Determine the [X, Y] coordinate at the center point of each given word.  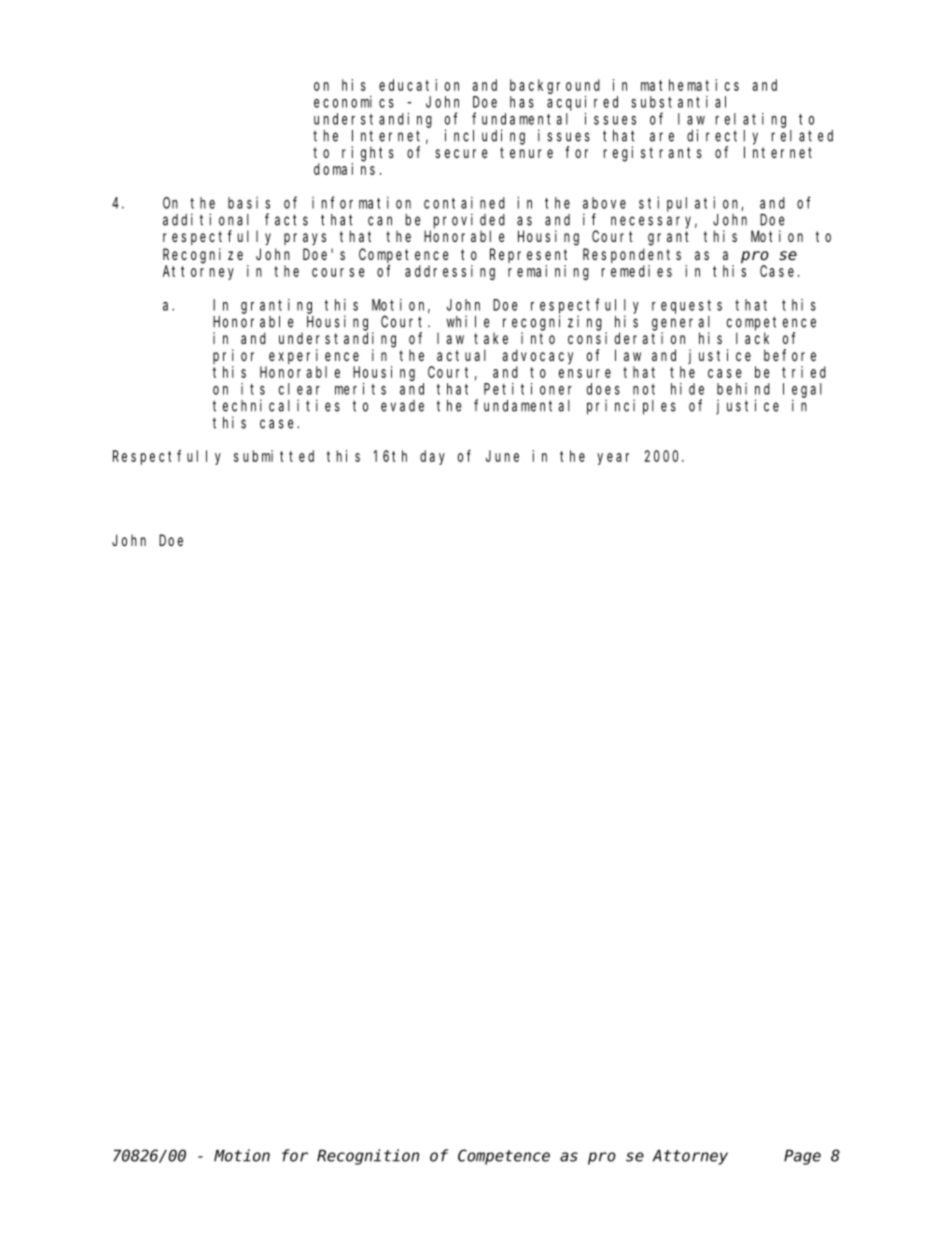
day [432, 457]
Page [802, 1157]
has [522, 102]
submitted [274, 456]
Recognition [368, 1157]
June [502, 456]
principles [631, 407]
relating [751, 120]
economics [354, 102]
